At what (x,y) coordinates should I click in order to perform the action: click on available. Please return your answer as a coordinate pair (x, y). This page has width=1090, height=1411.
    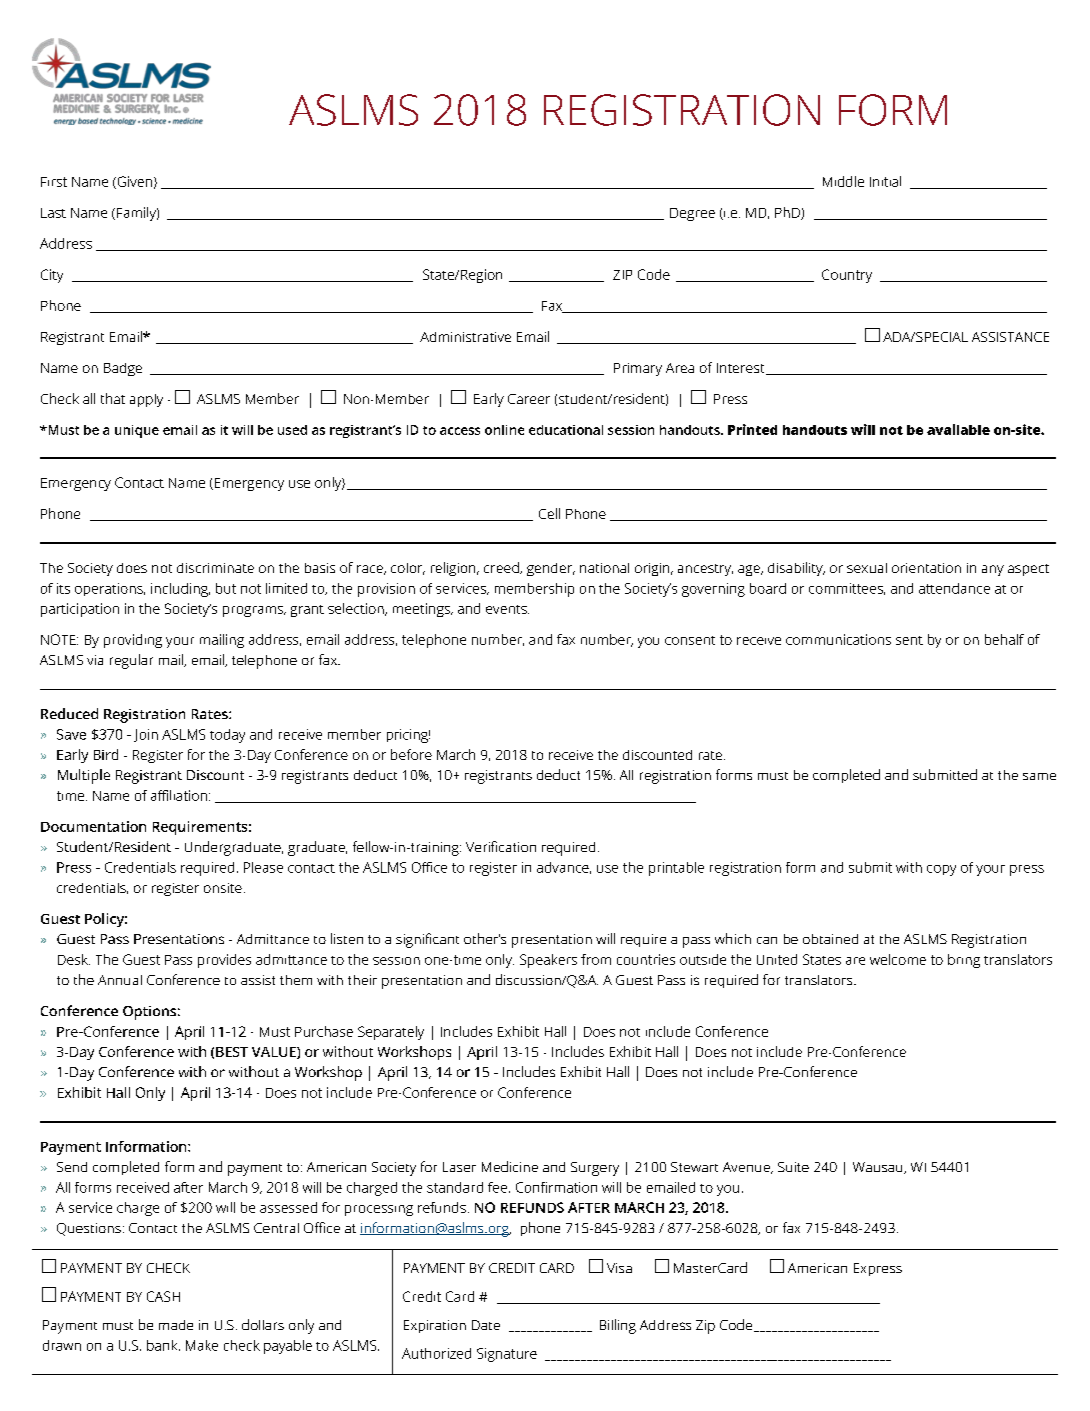
    Looking at the image, I should click on (958, 429).
